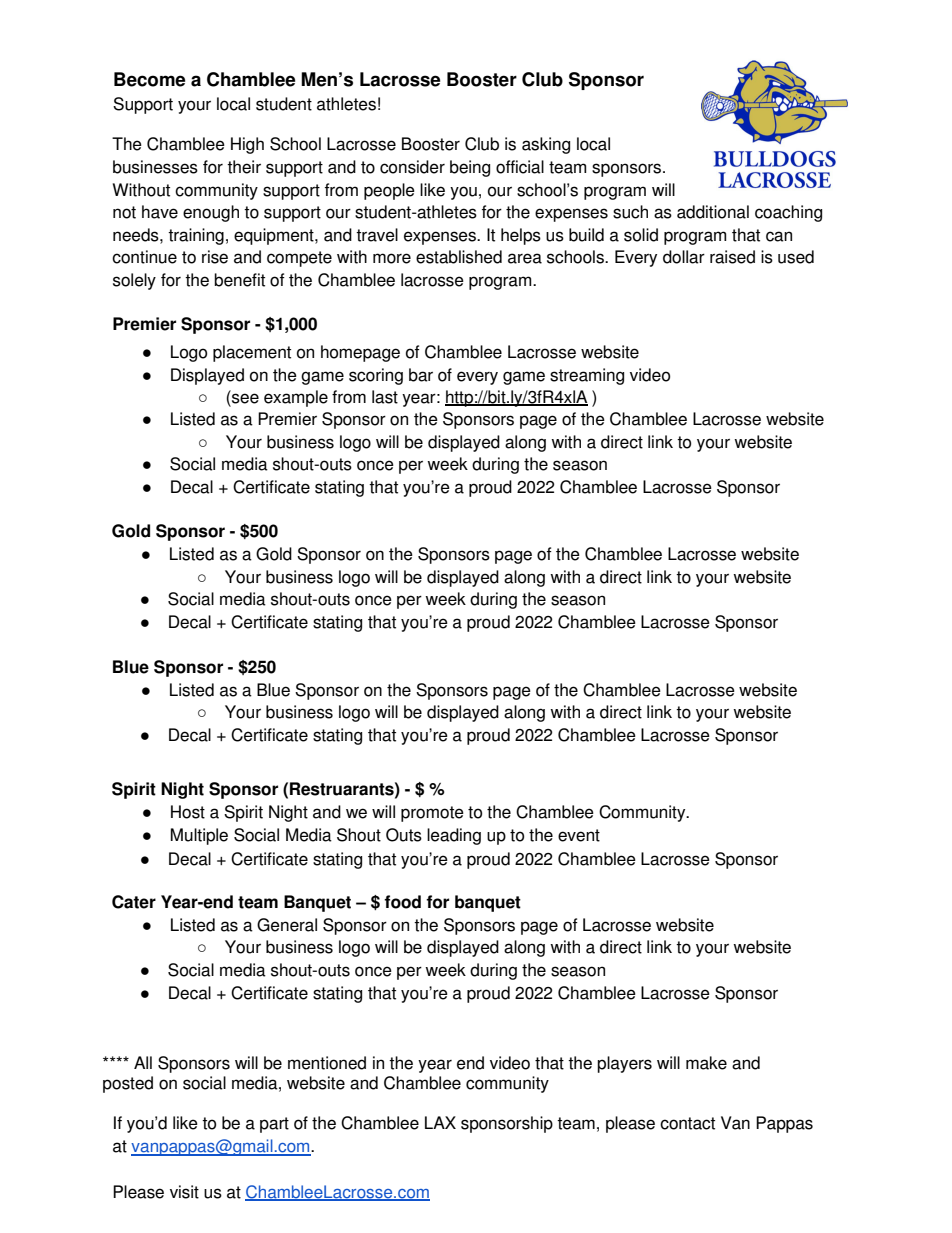 This image has height=1233, width=952. What do you see at coordinates (587, 376) in the image?
I see `streaming` at bounding box center [587, 376].
